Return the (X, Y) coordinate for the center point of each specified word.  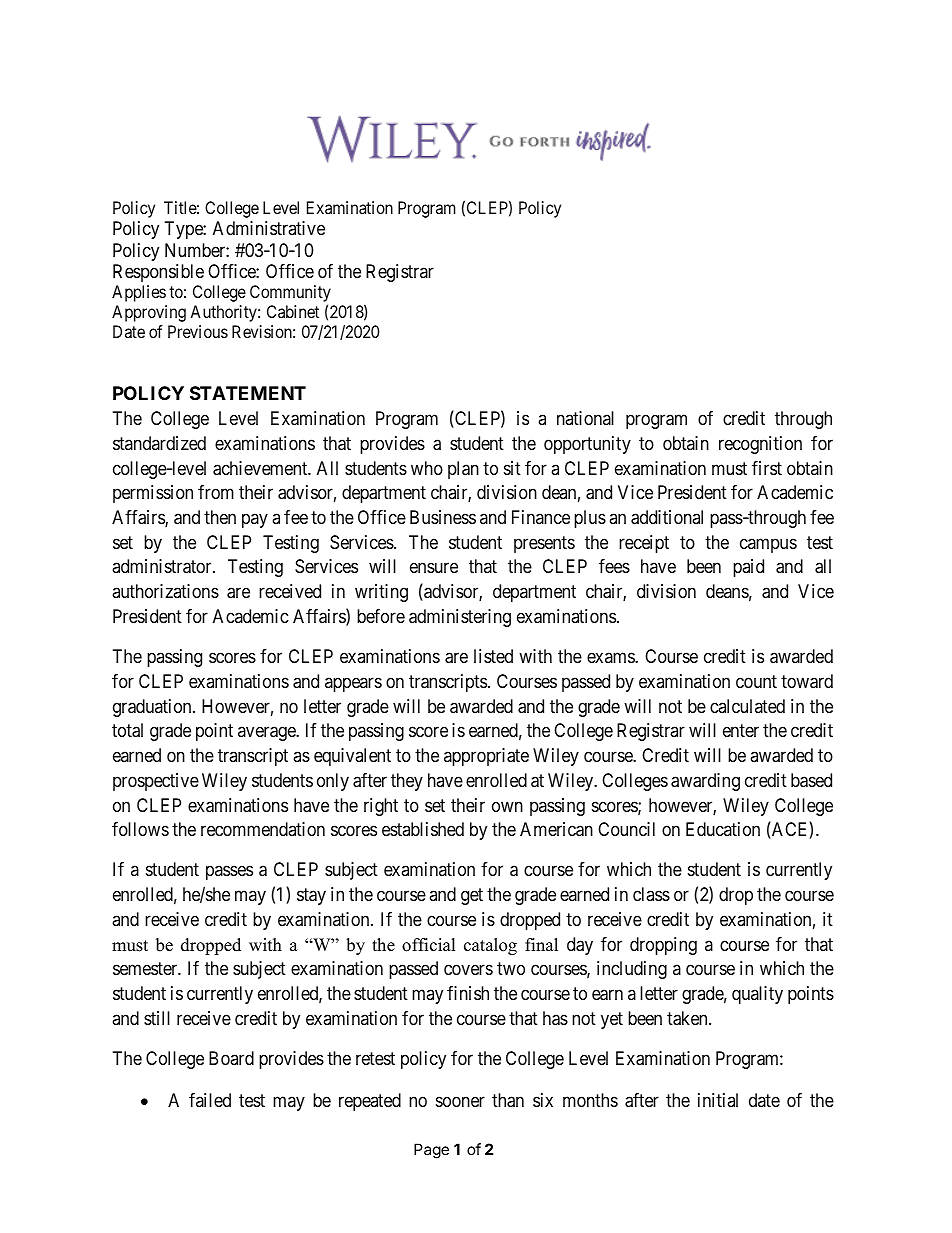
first (767, 468)
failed (210, 1100)
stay (311, 896)
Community (290, 295)
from (216, 492)
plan (463, 470)
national (585, 418)
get (472, 896)
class (651, 894)
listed (493, 656)
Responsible (158, 273)
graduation (153, 708)
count (756, 681)
